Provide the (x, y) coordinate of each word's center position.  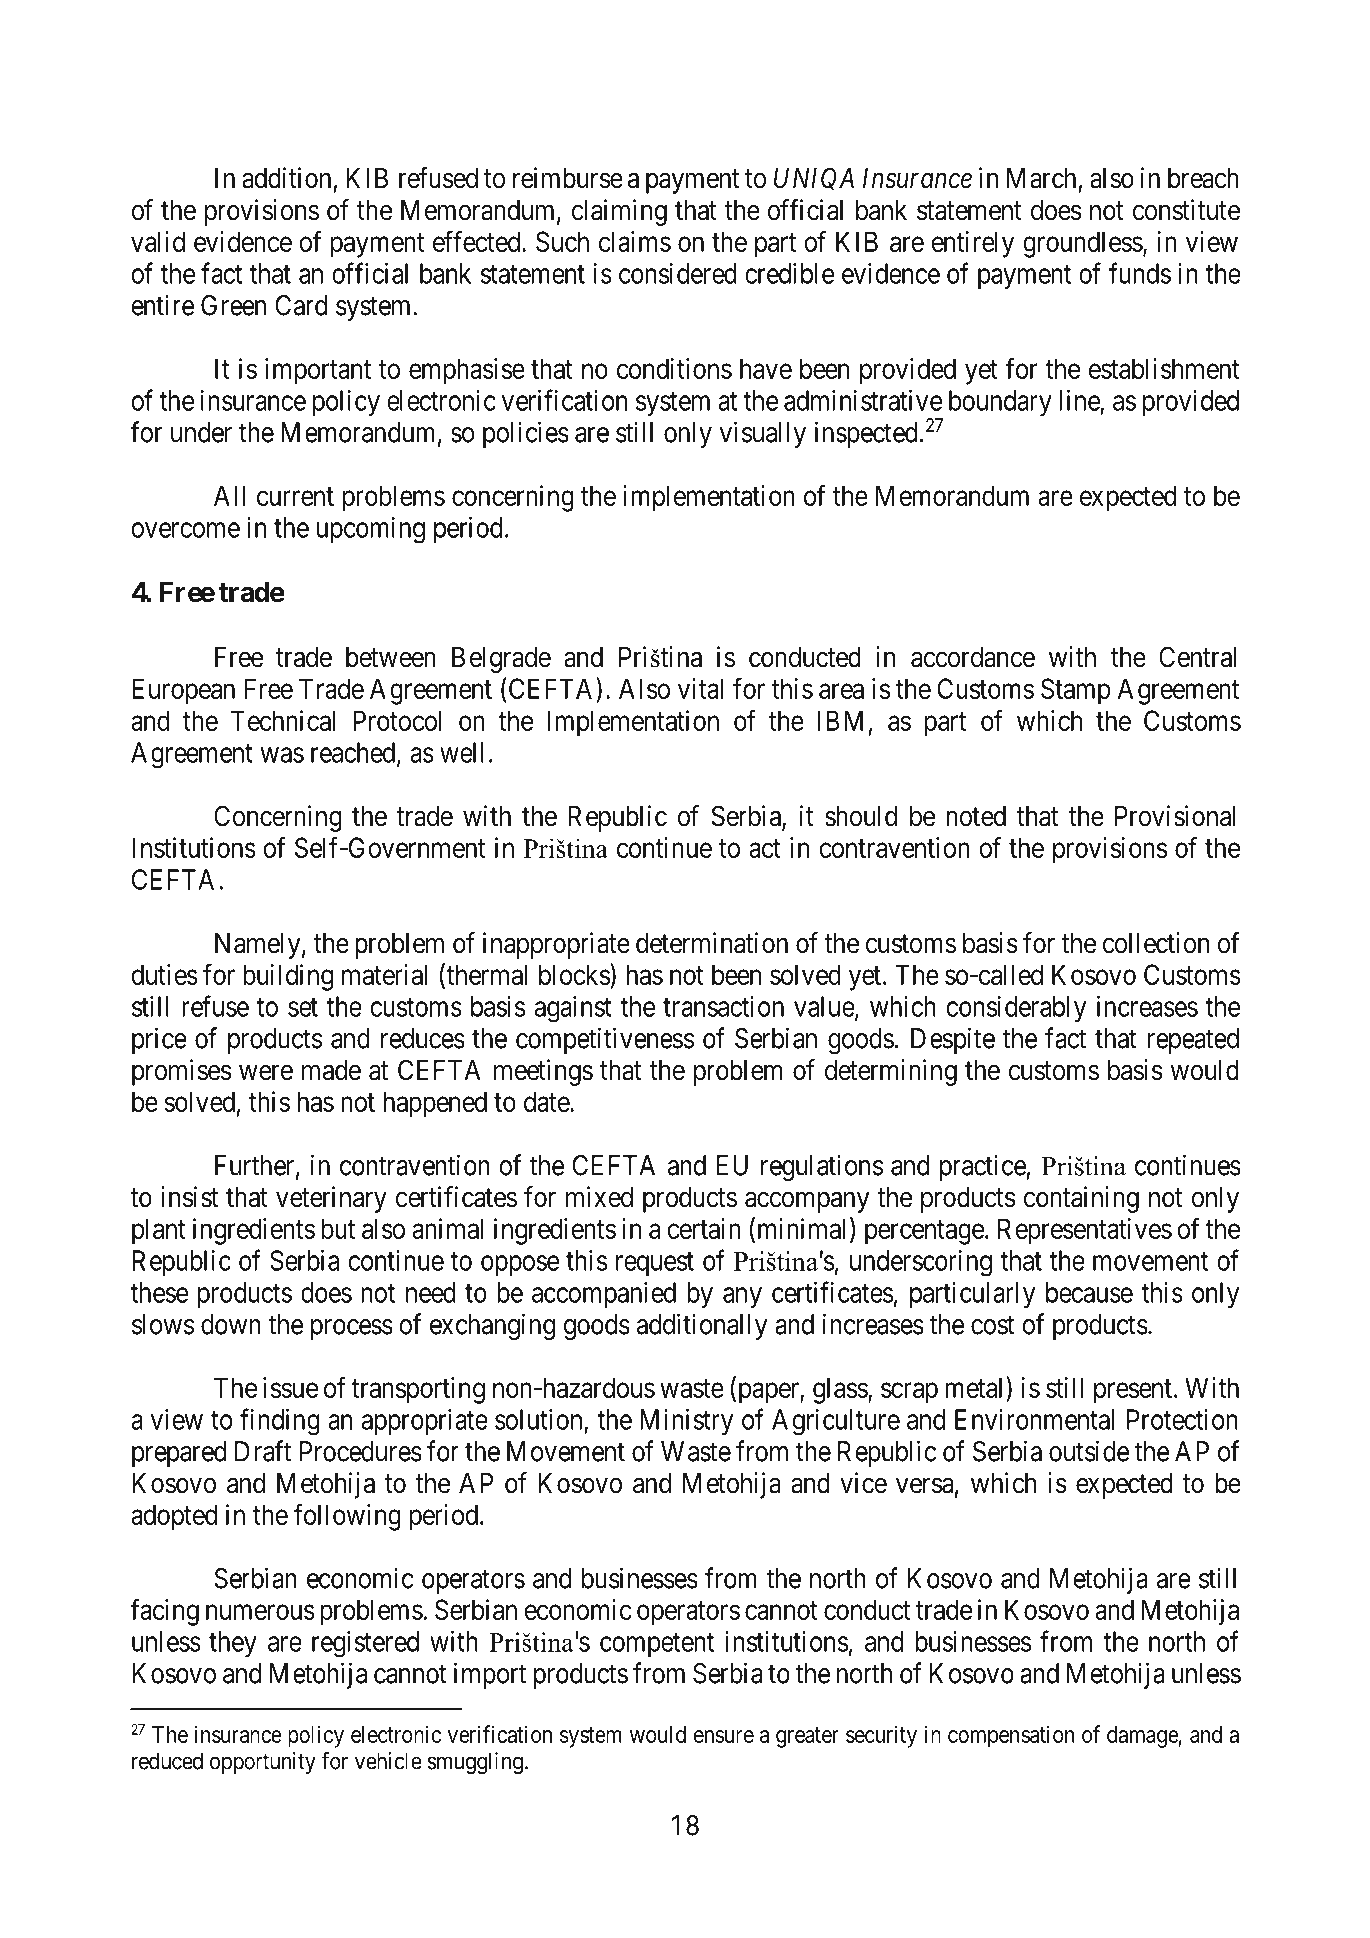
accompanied (604, 1295)
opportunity (263, 1763)
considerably (1016, 1009)
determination (712, 943)
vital (700, 688)
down (231, 1324)
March (1041, 178)
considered (678, 273)
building (288, 977)
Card (301, 305)
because (1089, 1292)
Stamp (1076, 691)
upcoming (371, 530)
